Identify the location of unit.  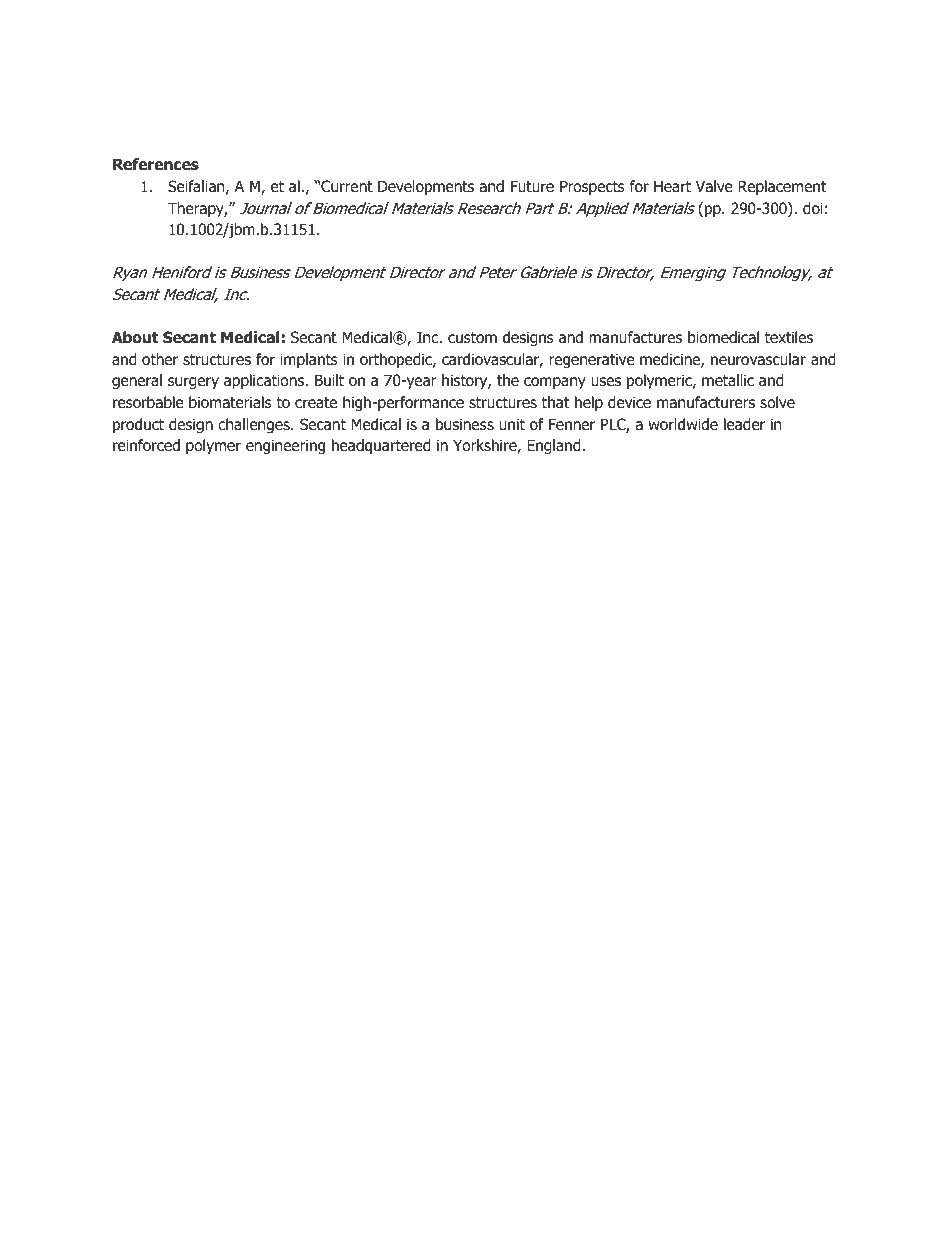
(512, 424).
